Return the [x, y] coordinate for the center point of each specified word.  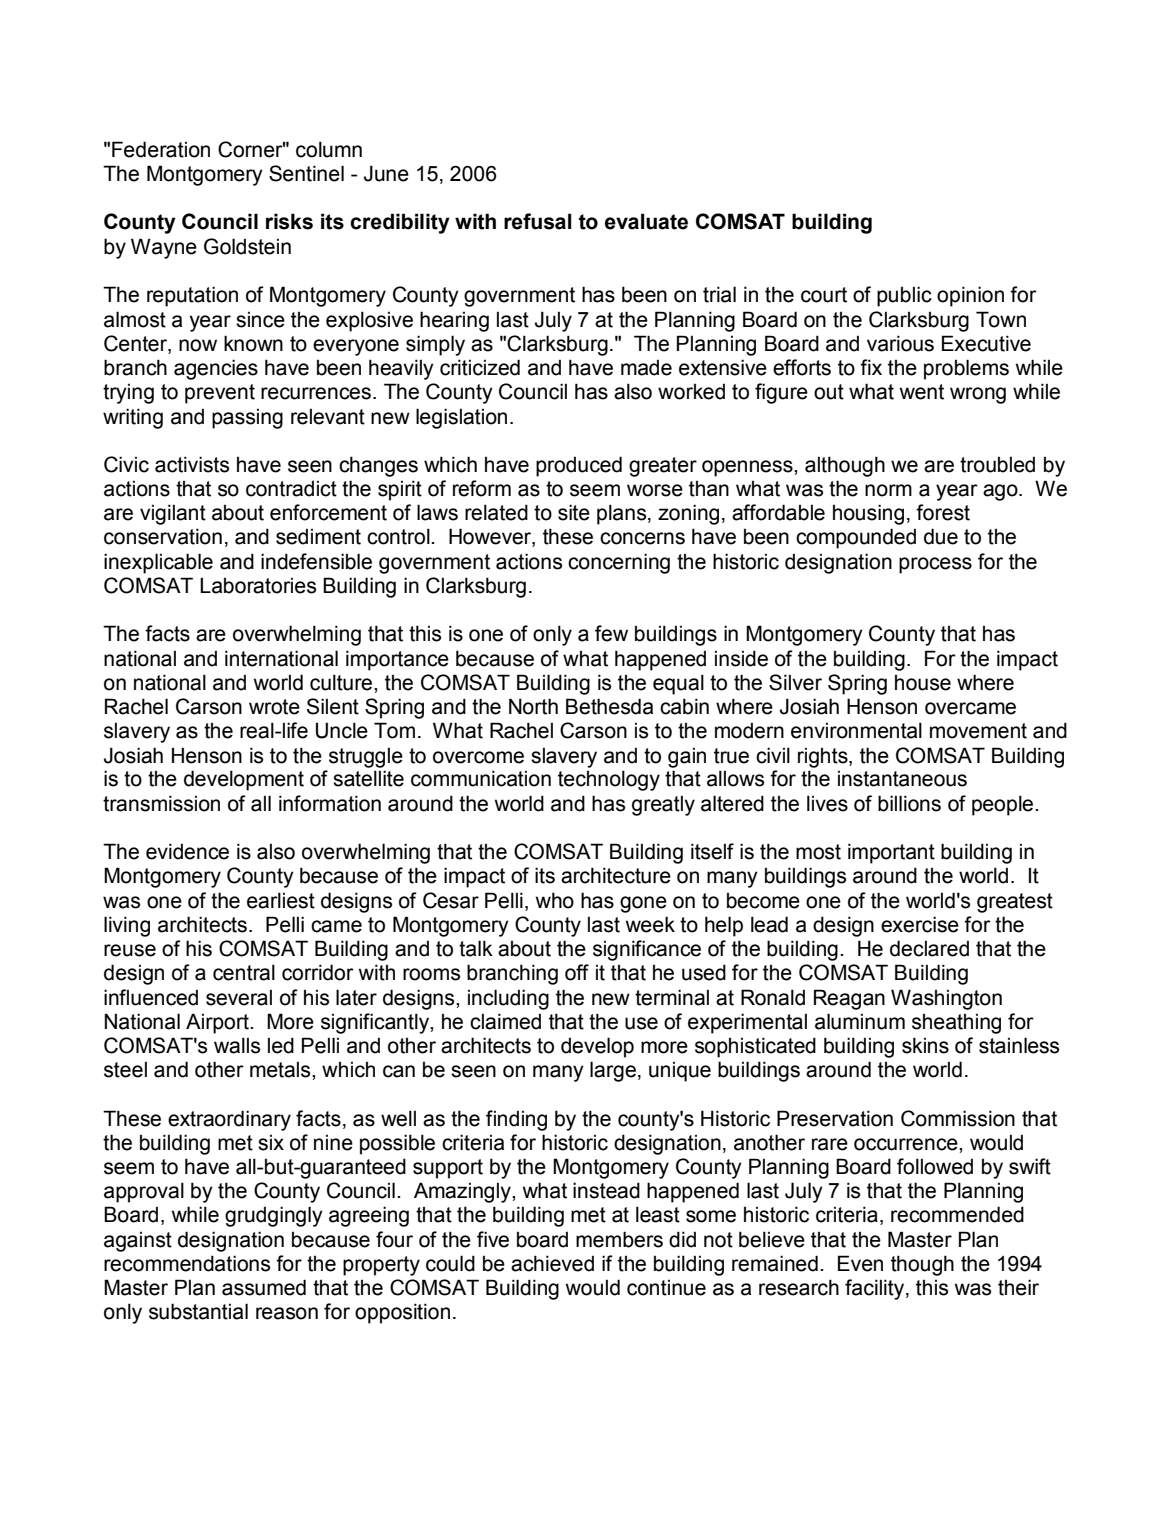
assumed [264, 1287]
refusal [538, 221]
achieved [552, 1263]
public [904, 296]
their [1018, 1287]
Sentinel [306, 173]
